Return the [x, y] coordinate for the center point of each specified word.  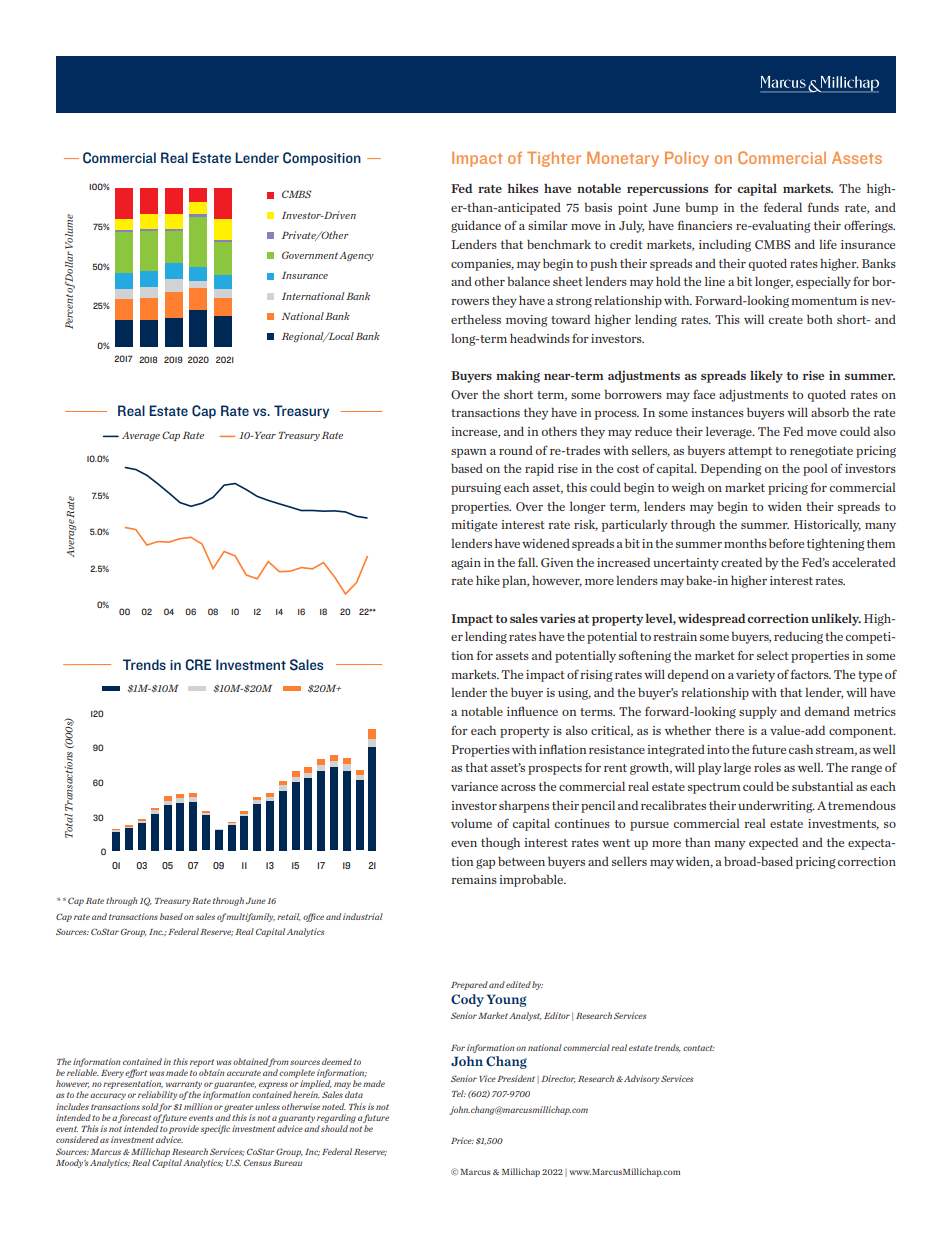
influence [532, 711]
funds [823, 207]
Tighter [554, 159]
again [466, 564]
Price [462, 1140]
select [773, 655]
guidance [476, 227]
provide [184, 1129]
